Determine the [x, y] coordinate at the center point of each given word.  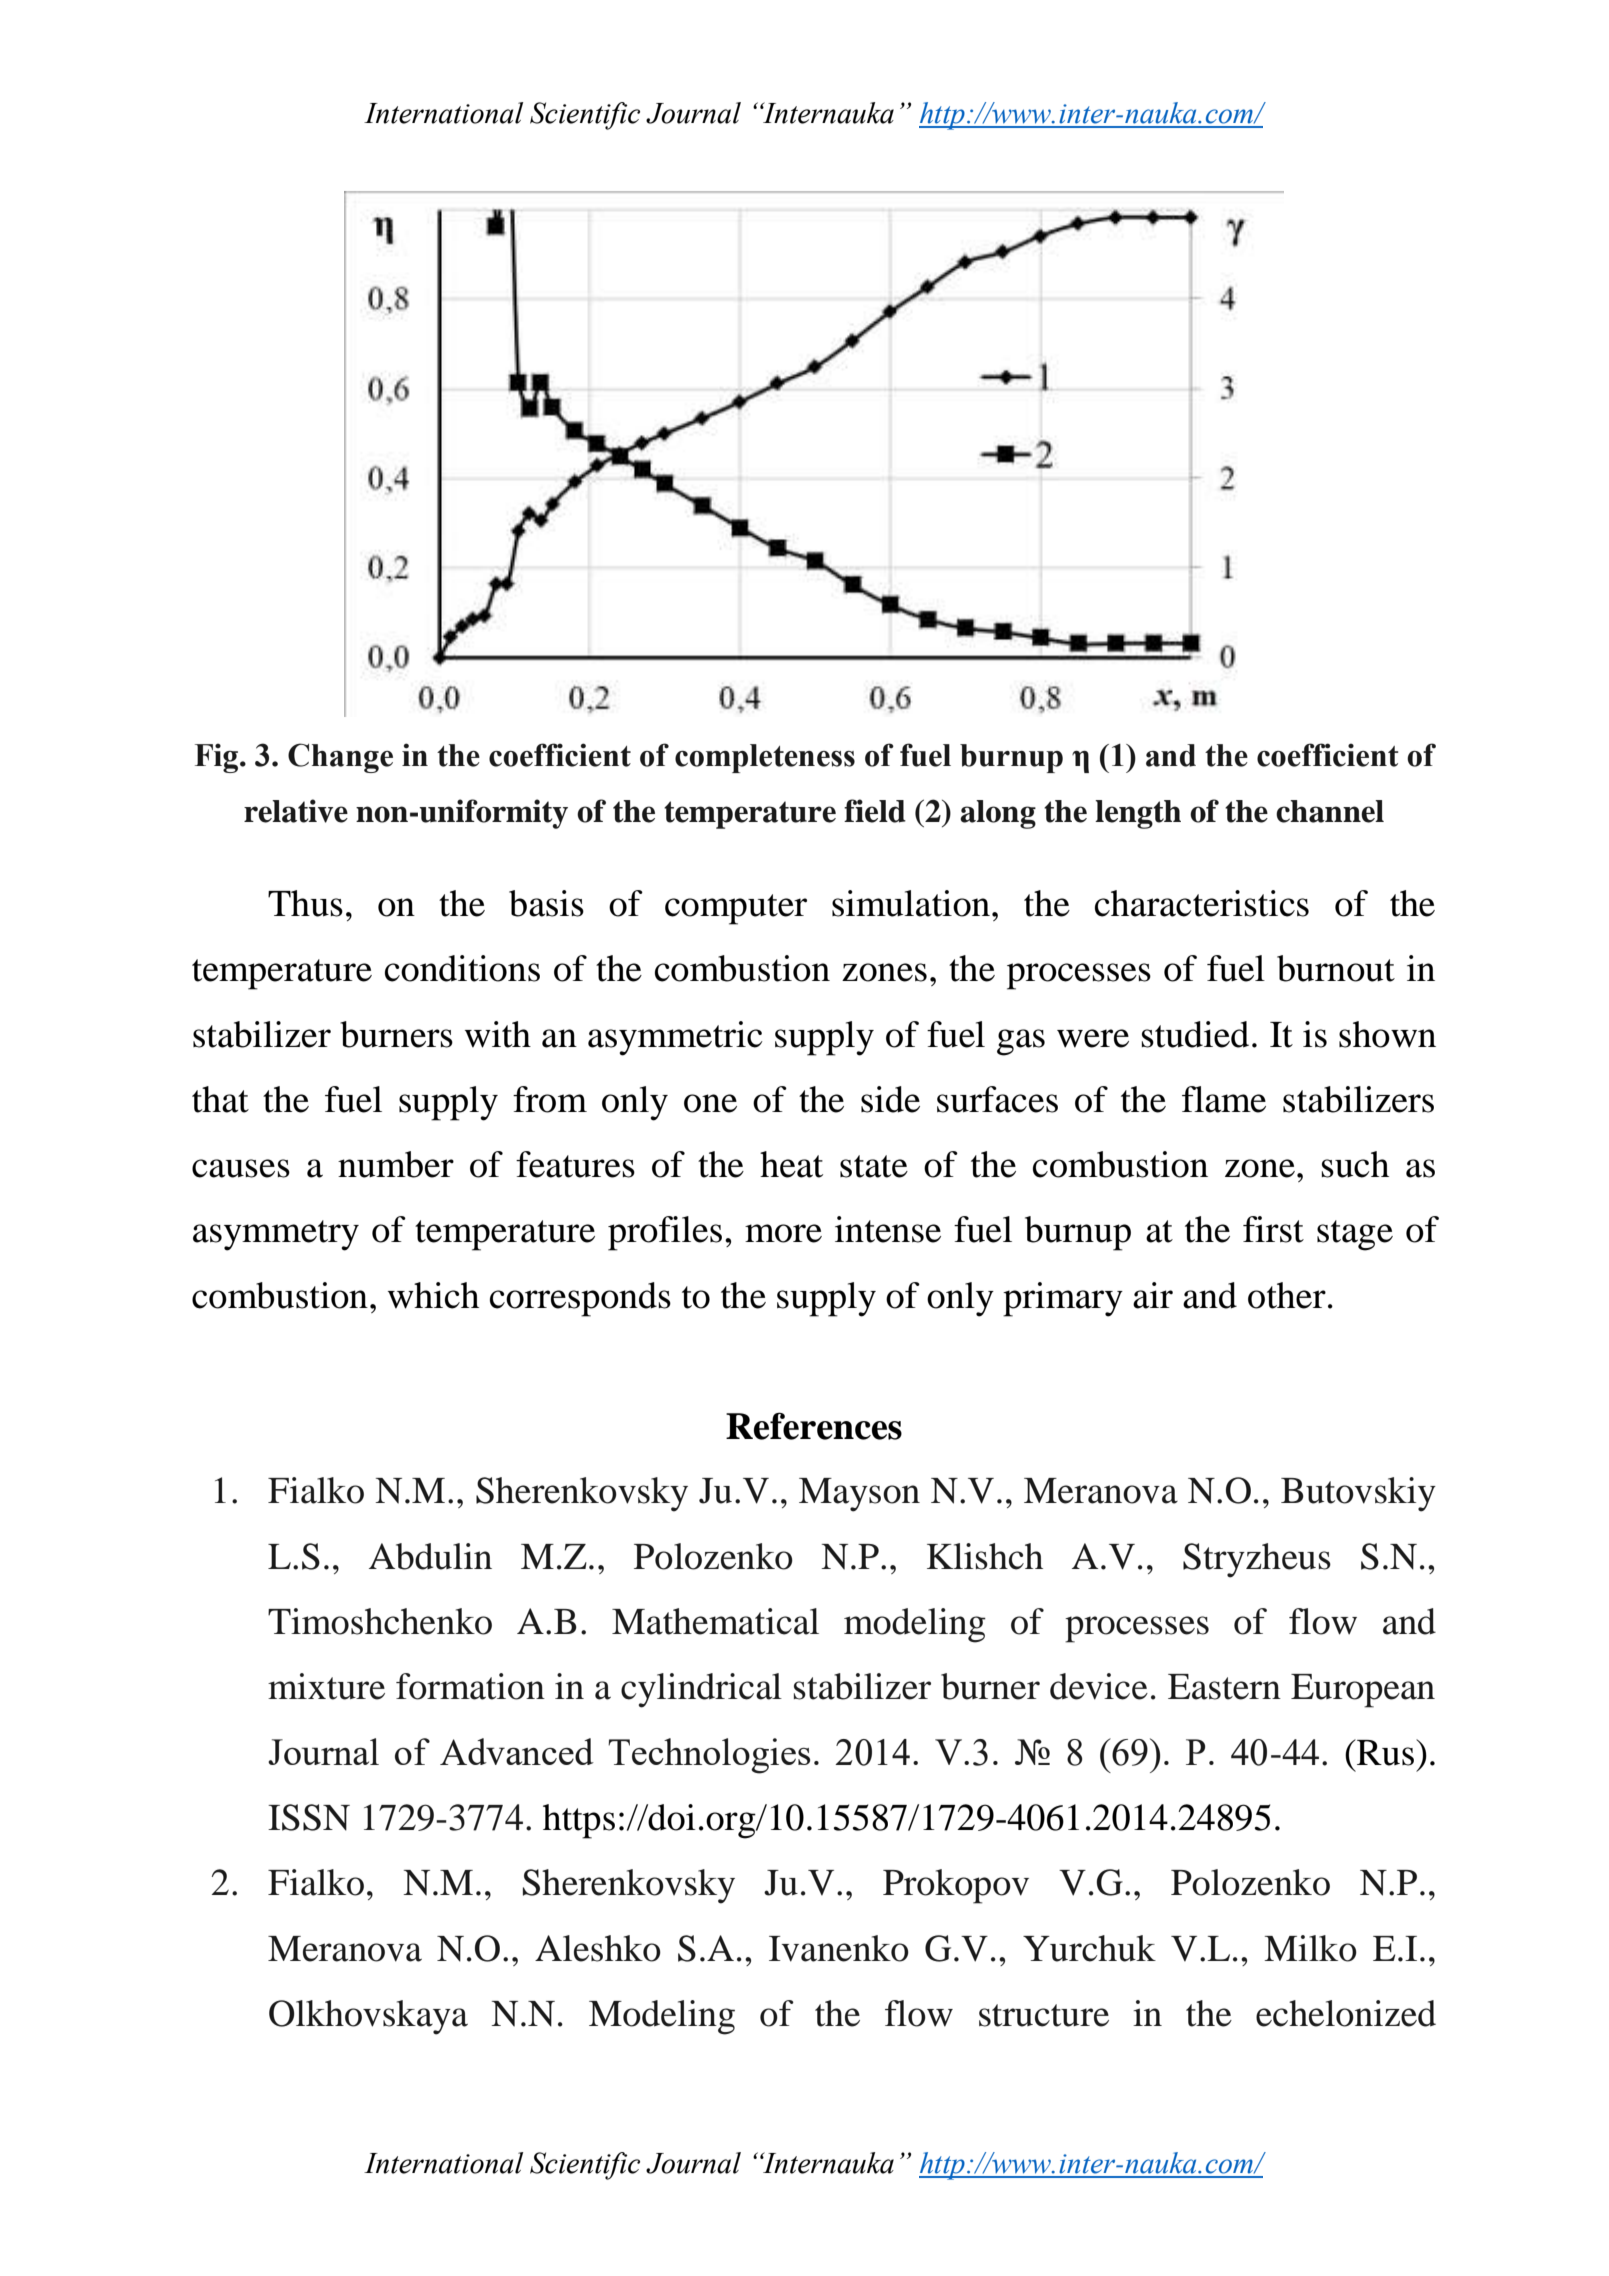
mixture [326, 1686]
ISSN [309, 1817]
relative [296, 811]
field [875, 811]
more [783, 1233]
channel [1330, 811]
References [814, 1426]
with [498, 1034]
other [1287, 1295]
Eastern [1224, 1687]
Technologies [709, 1756]
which [433, 1295]
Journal [323, 1751]
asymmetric [675, 1038]
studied [1195, 1034]
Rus [1384, 1752]
